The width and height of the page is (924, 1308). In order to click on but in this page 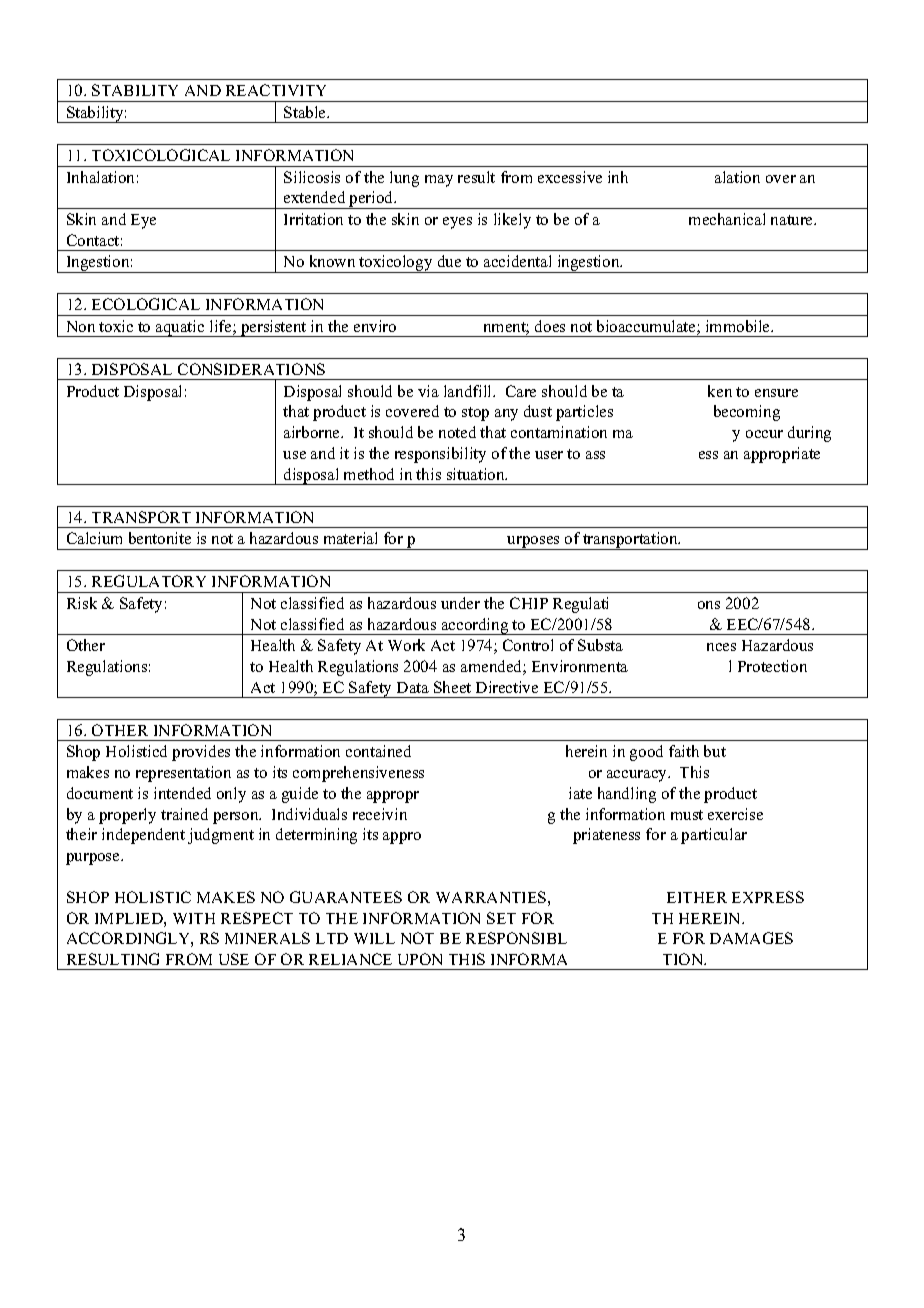, I will do `click(715, 751)`.
